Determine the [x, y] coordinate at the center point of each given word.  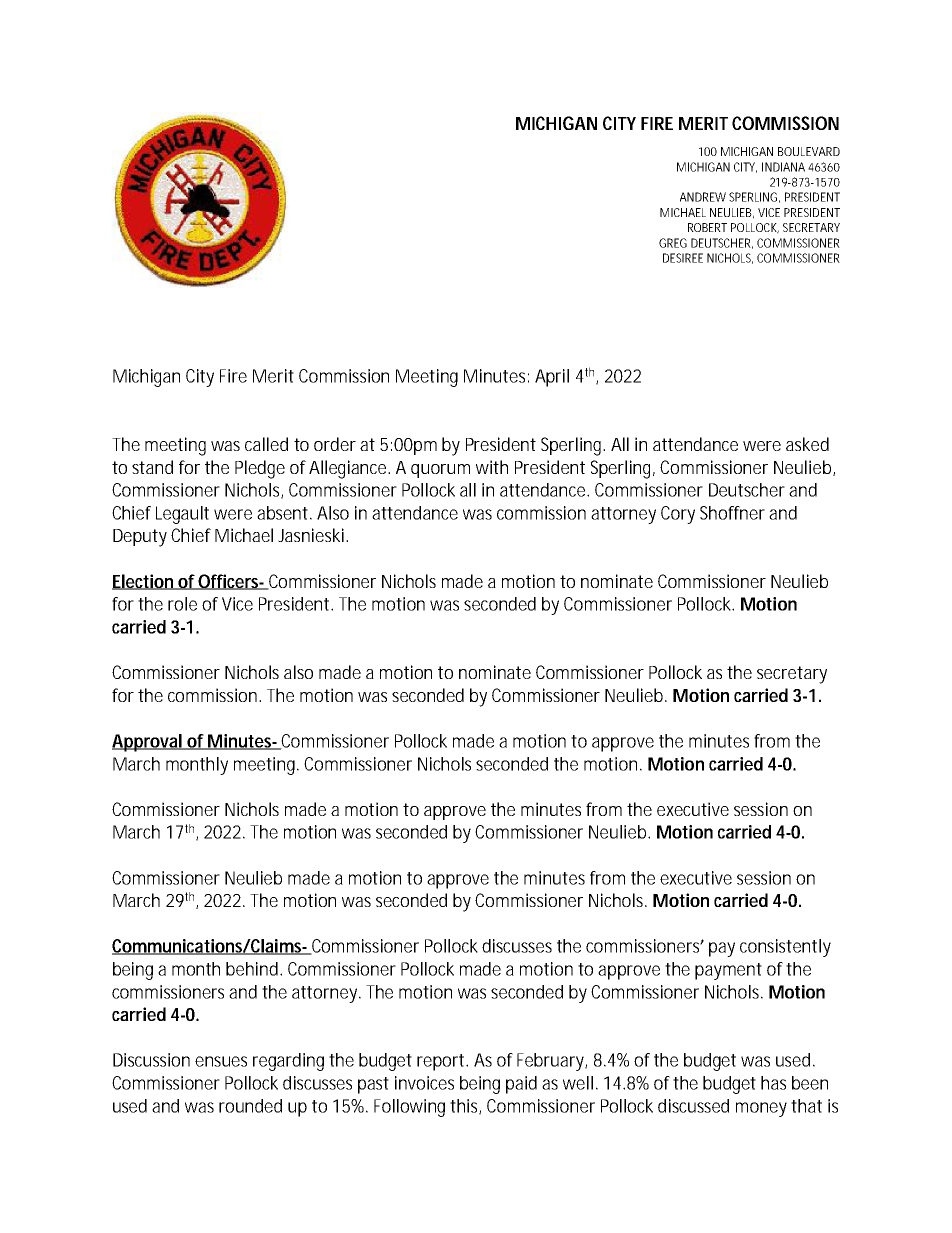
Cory [678, 515]
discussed [693, 1106]
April [552, 378]
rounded [250, 1106]
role [182, 604]
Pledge [260, 469]
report [442, 1062]
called [266, 444]
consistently [785, 948]
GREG [673, 243]
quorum [440, 471]
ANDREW [703, 197]
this [465, 1107]
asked [807, 444]
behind [253, 969]
